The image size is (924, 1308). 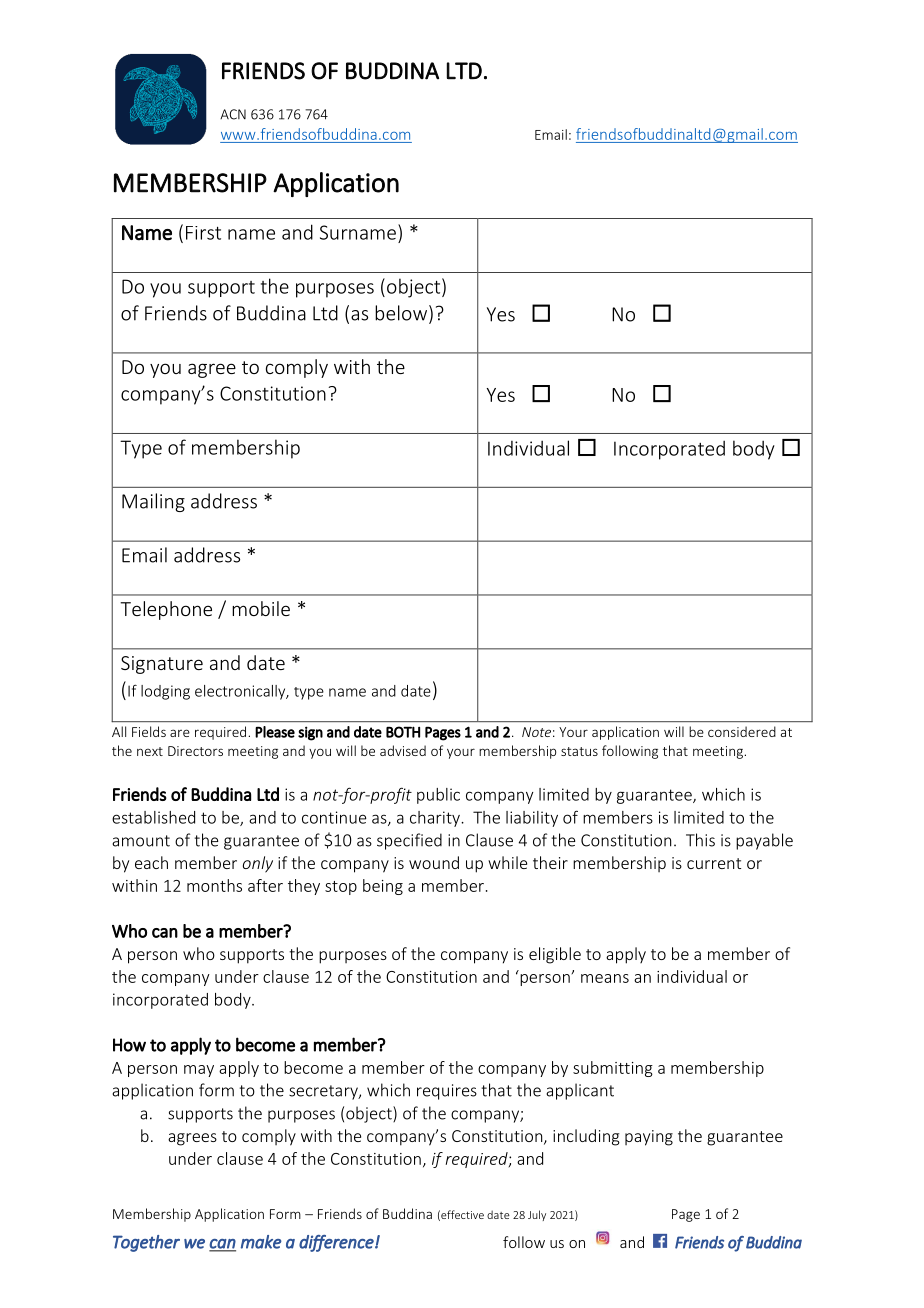 What do you see at coordinates (153, 502) in the screenshot?
I see `Mailing` at bounding box center [153, 502].
